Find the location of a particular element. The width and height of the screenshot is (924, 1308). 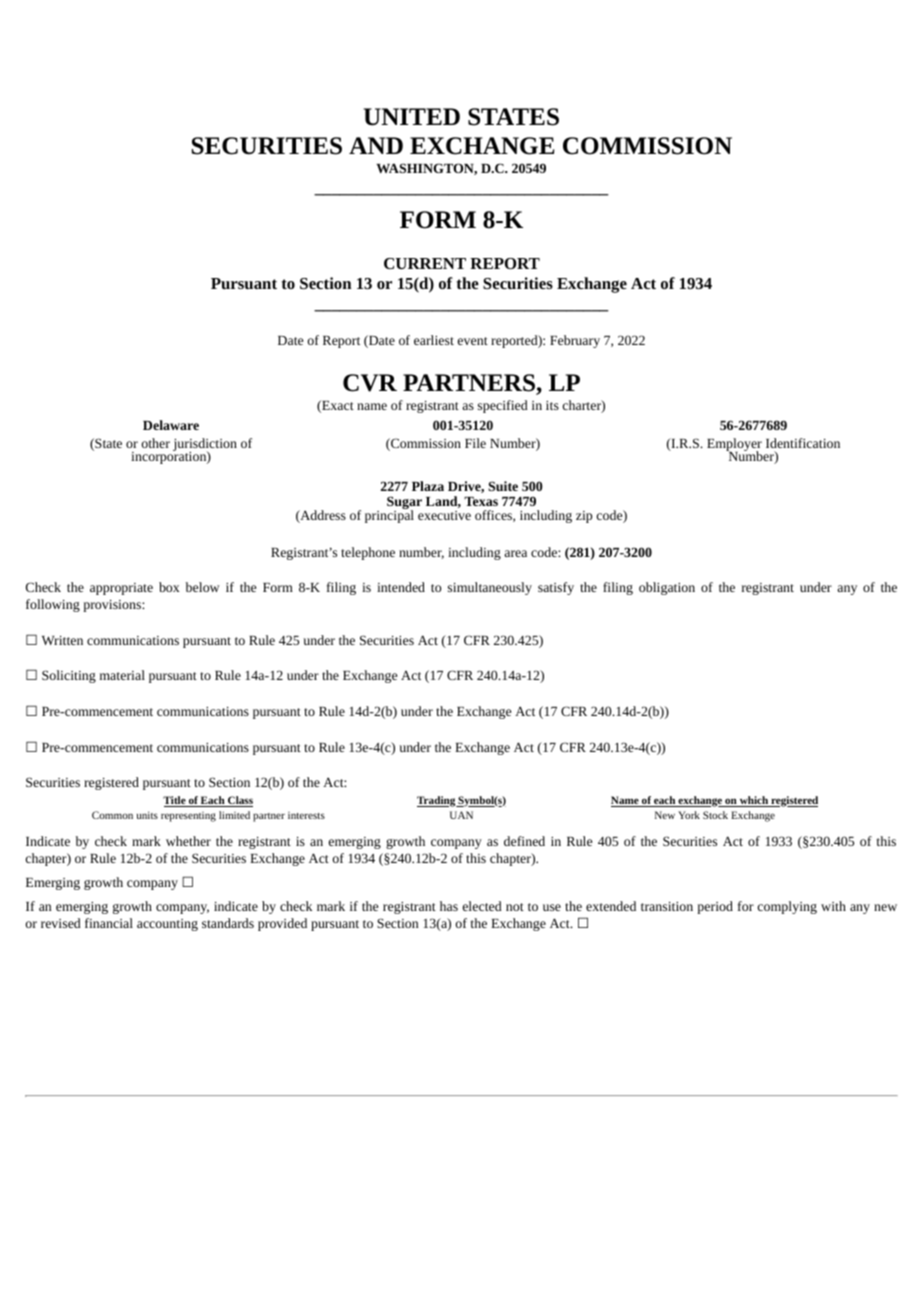

Delaware is located at coordinates (171, 425).
